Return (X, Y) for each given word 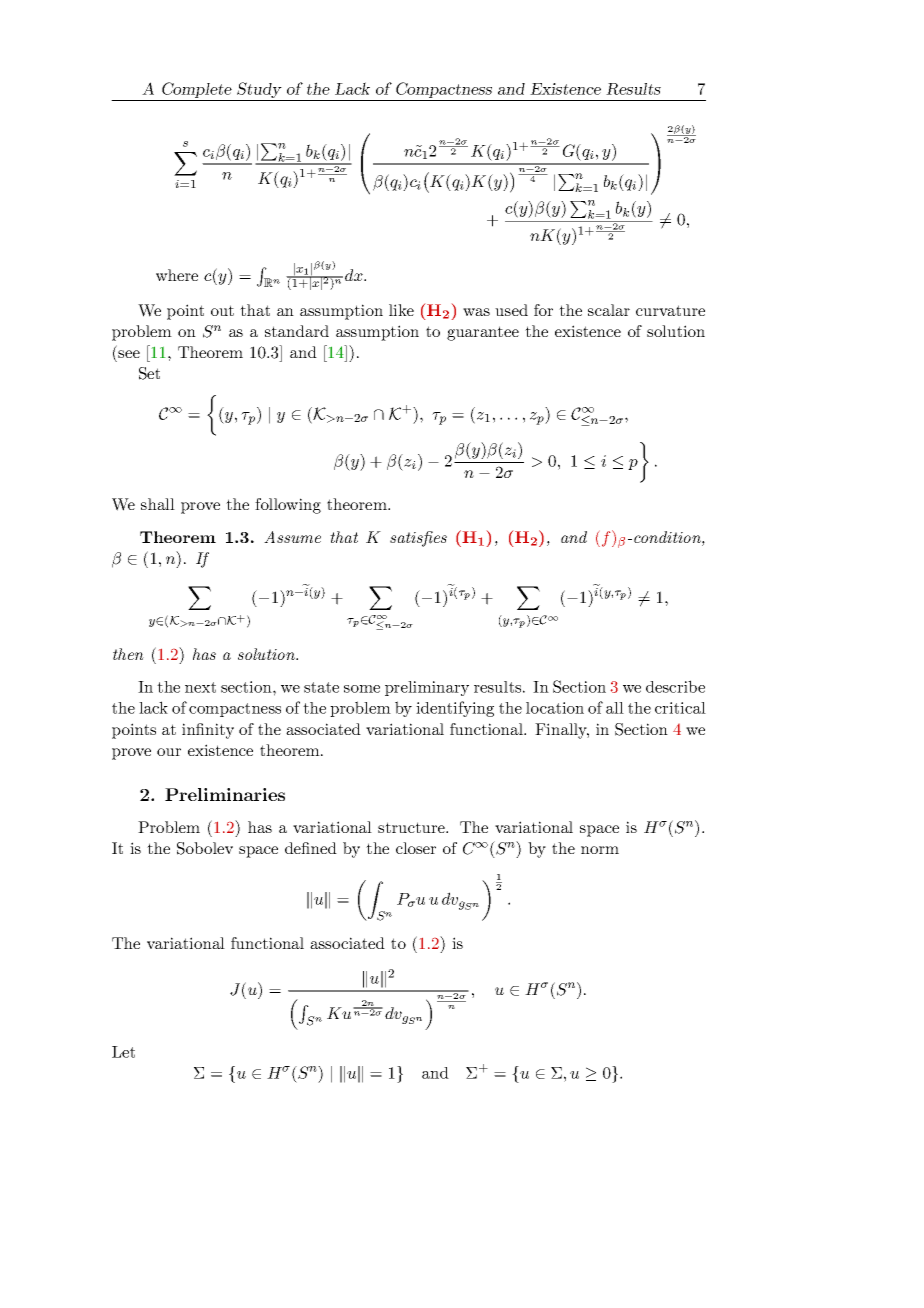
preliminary (427, 688)
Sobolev (205, 848)
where (177, 275)
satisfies (418, 539)
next (200, 687)
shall (158, 504)
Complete (197, 91)
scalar (609, 310)
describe (675, 686)
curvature (670, 310)
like (401, 310)
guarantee (483, 333)
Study (259, 91)
